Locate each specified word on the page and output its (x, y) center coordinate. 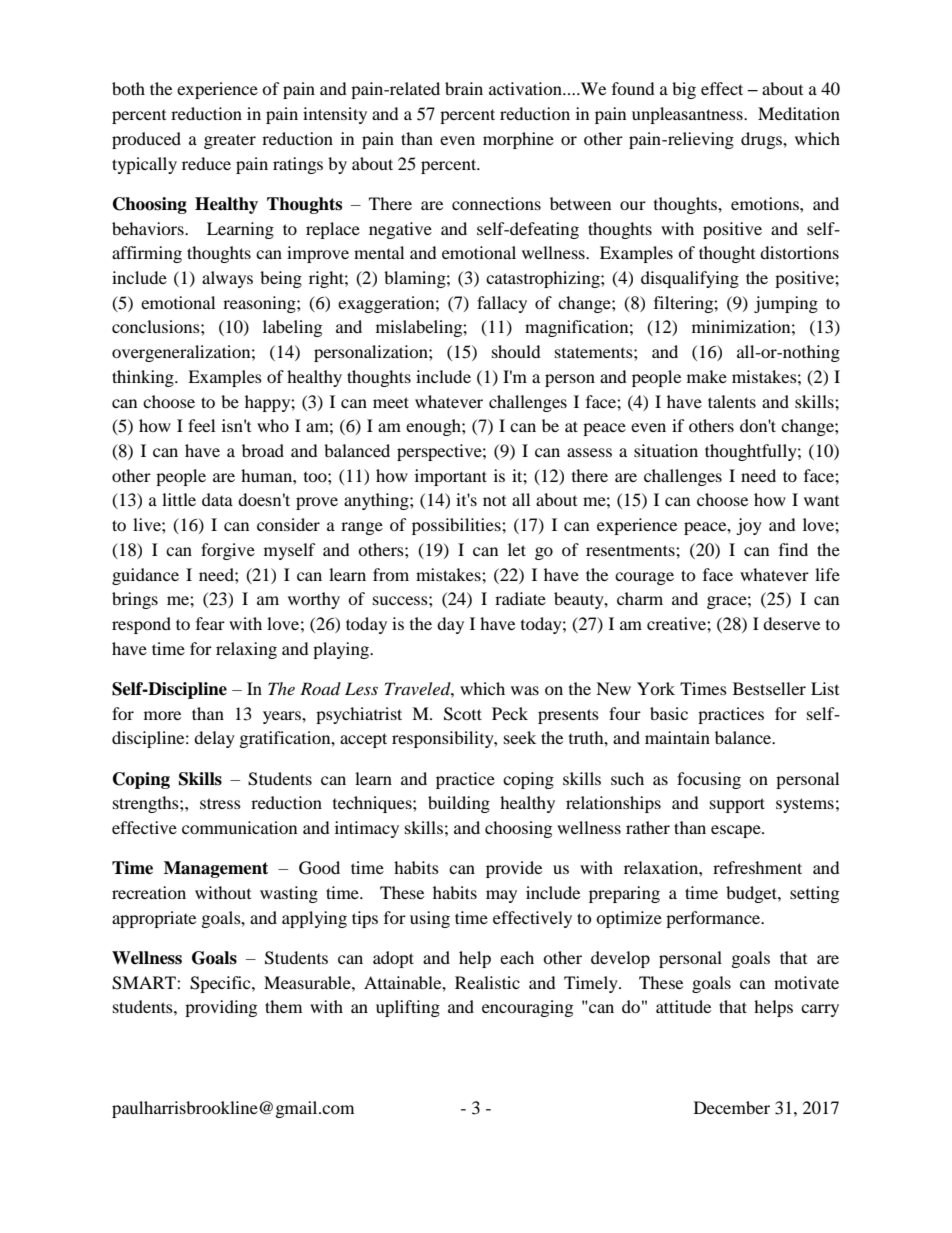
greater (230, 141)
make (707, 376)
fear (210, 623)
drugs (762, 140)
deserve (791, 623)
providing (221, 1008)
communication (239, 827)
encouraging (527, 1008)
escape (737, 831)
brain (464, 88)
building (459, 804)
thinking (144, 378)
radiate (520, 598)
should (516, 351)
